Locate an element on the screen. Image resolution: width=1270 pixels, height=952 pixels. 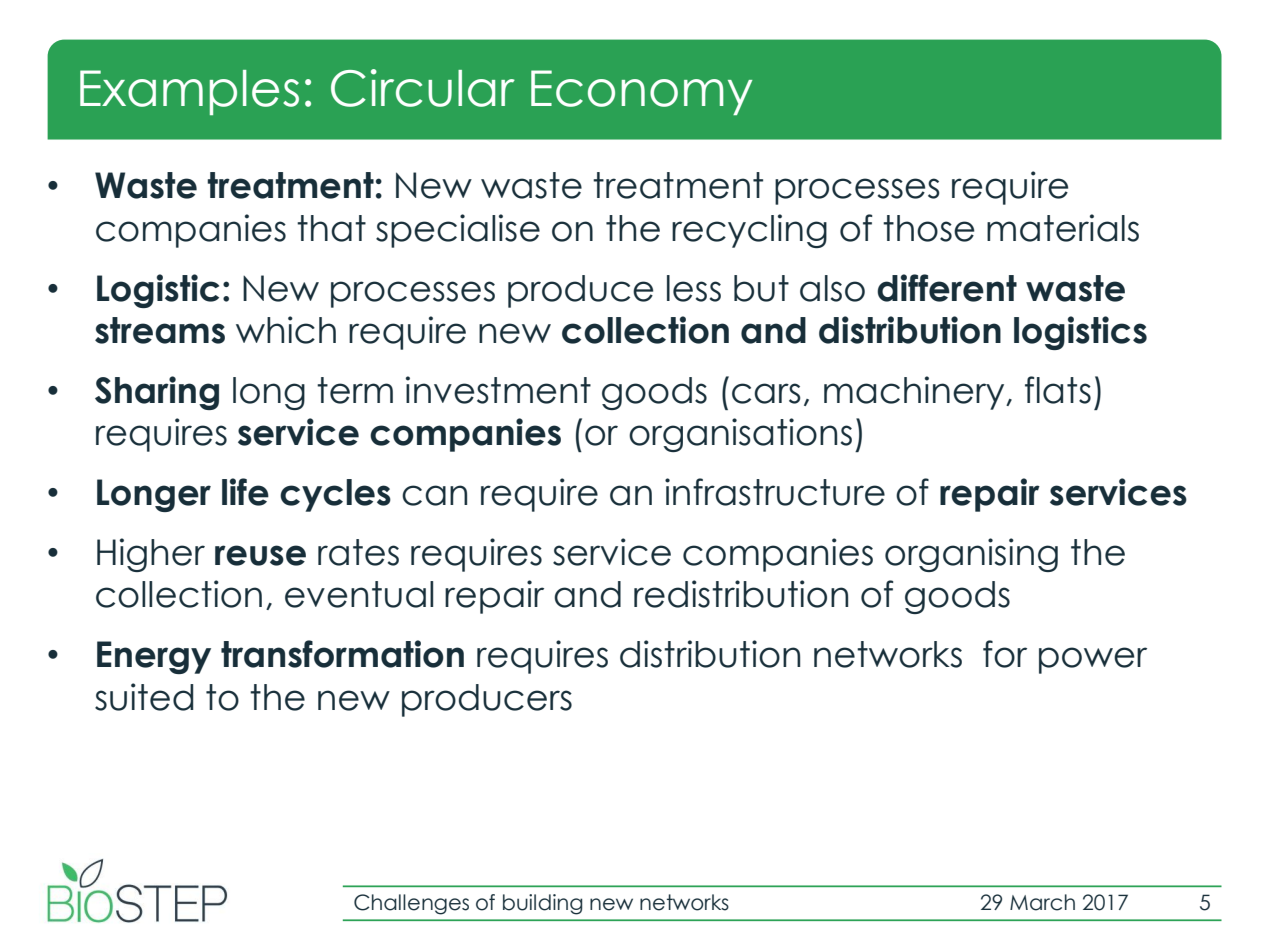
less is located at coordinates (694, 288).
